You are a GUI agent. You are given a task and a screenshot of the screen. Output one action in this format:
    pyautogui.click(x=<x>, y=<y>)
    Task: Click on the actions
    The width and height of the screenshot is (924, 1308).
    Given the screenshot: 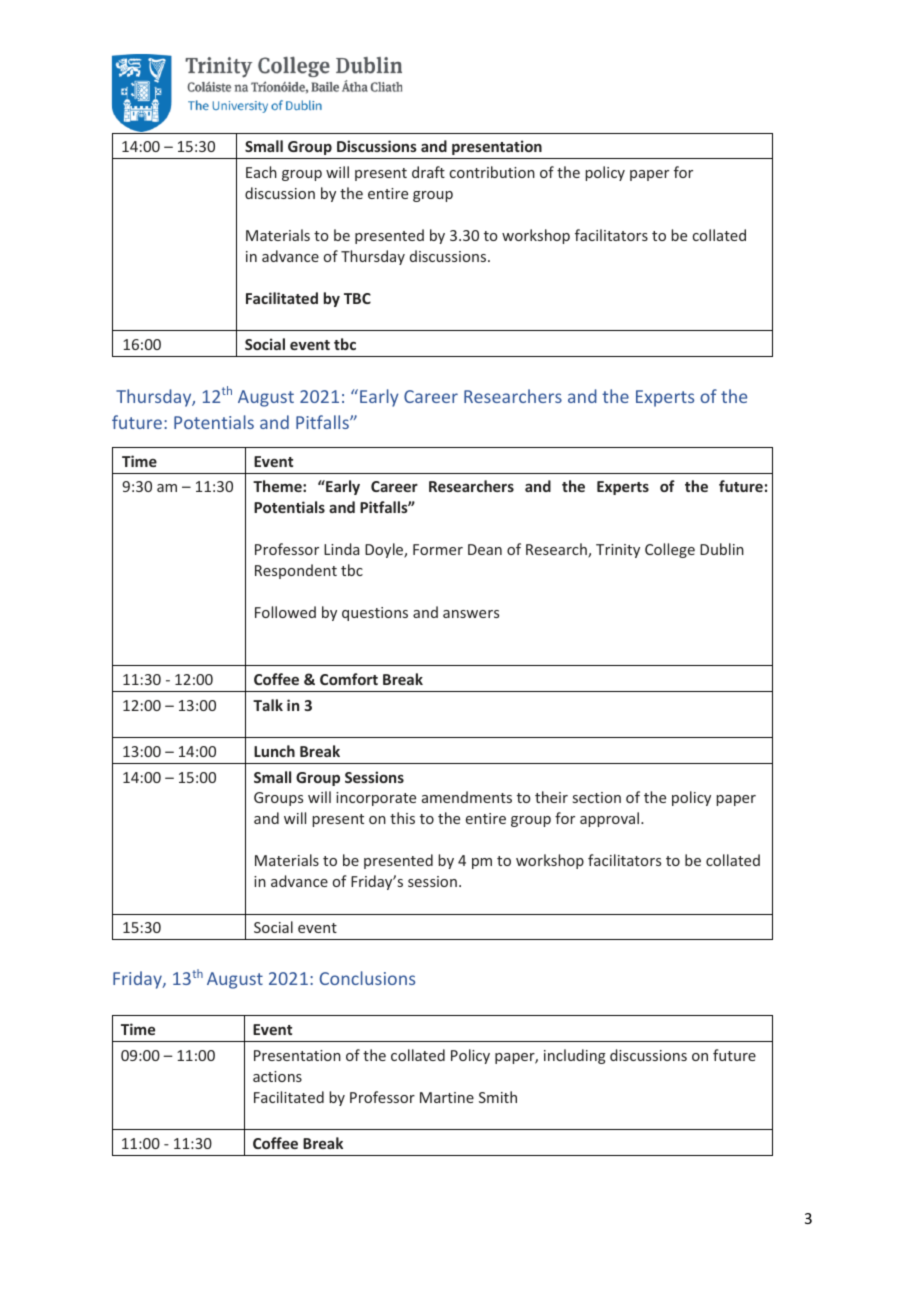 What is the action you would take?
    pyautogui.click(x=277, y=1076)
